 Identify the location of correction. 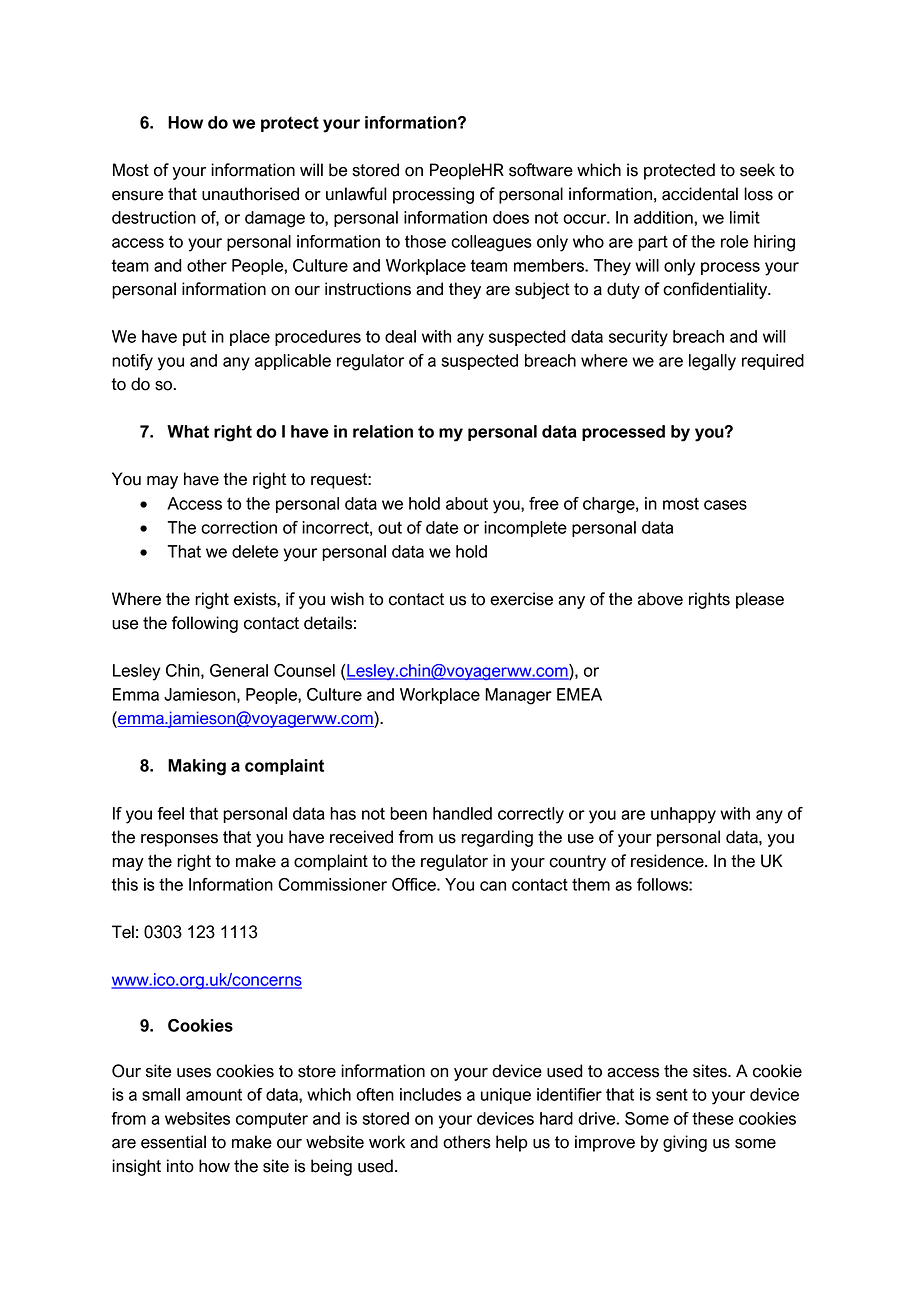
(239, 527).
